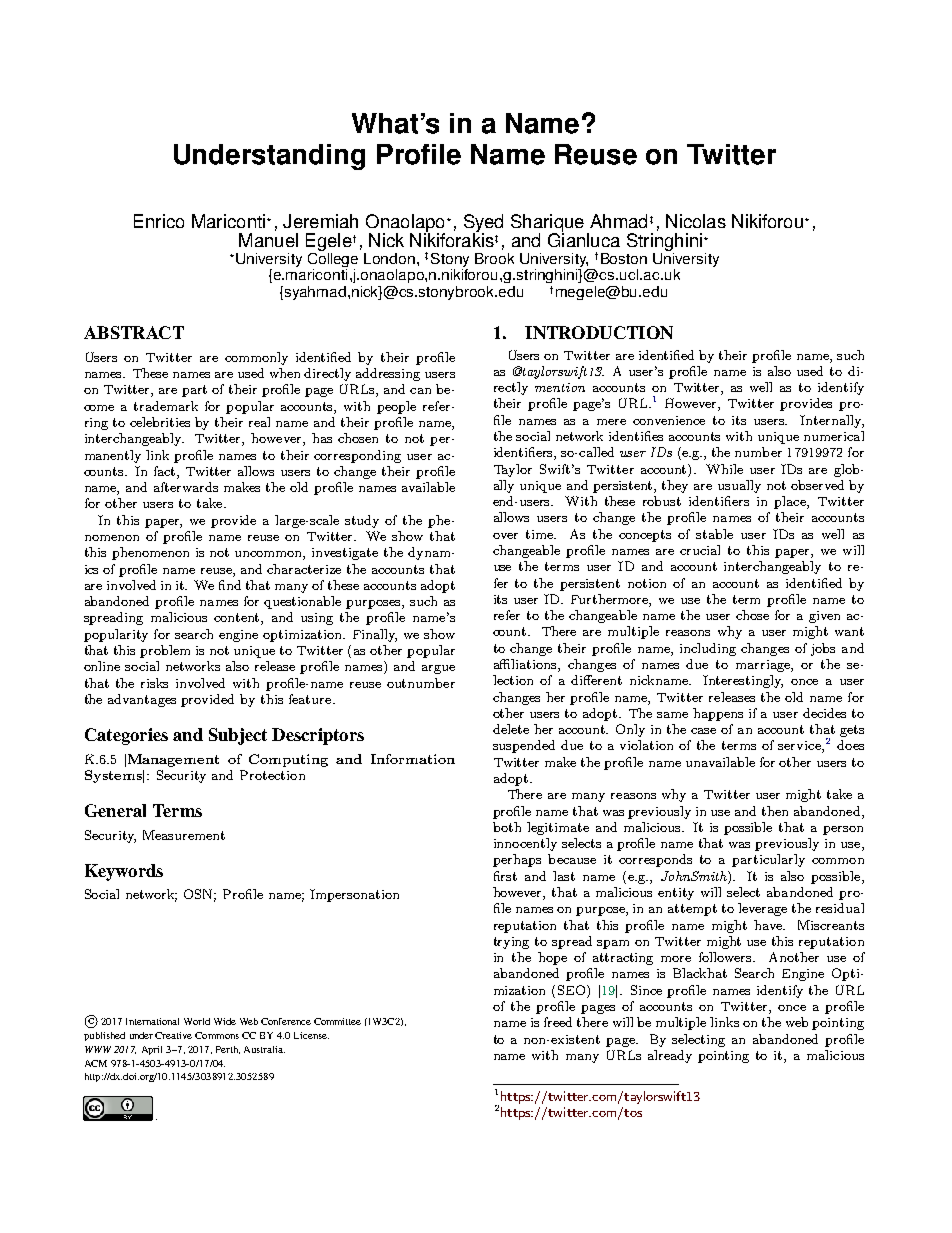  What do you see at coordinates (696, 221) in the image?
I see `Nicolas` at bounding box center [696, 221].
